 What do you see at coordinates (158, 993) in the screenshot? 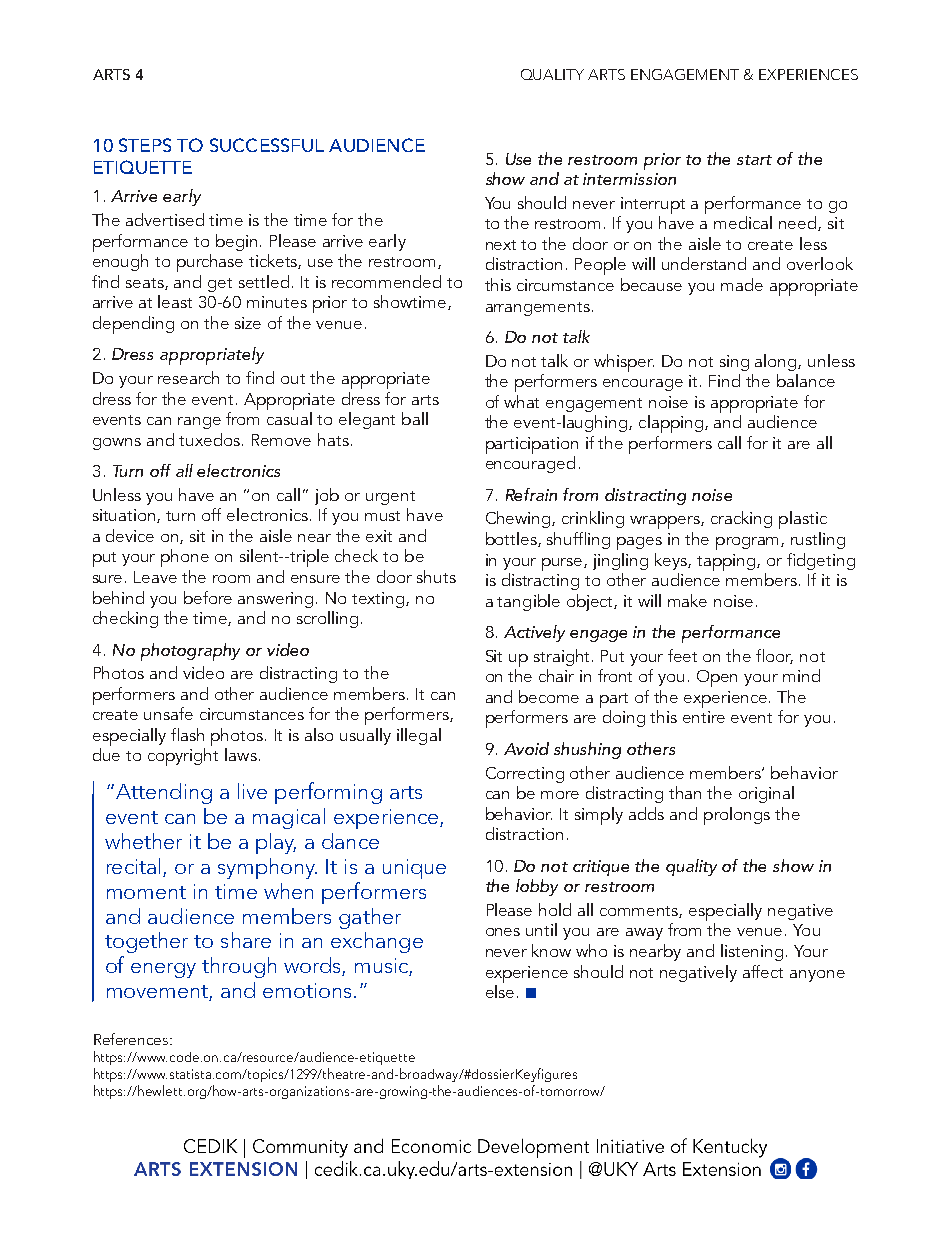
I see `movement` at bounding box center [158, 993].
